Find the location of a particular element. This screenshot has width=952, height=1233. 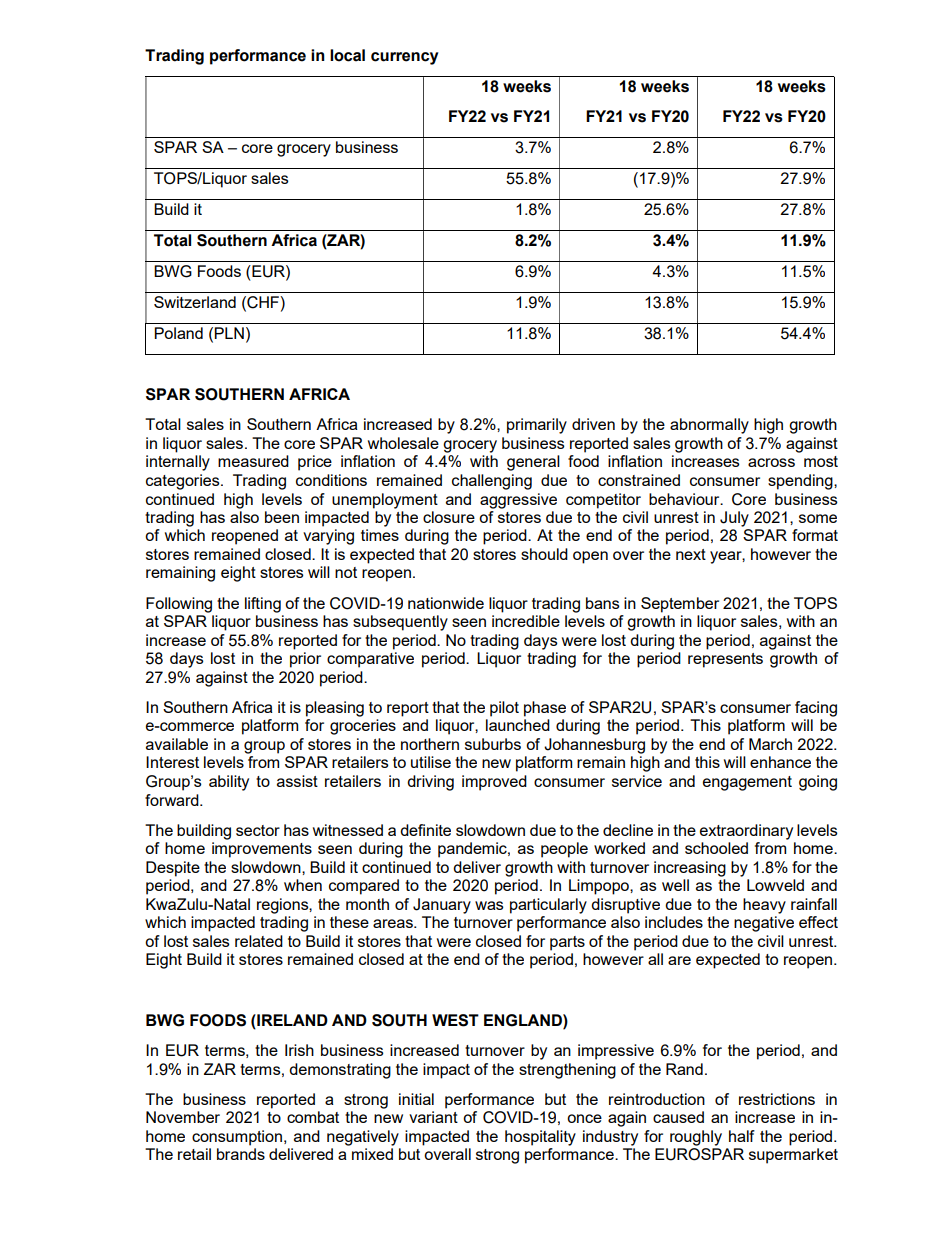

improvements is located at coordinates (262, 850).
